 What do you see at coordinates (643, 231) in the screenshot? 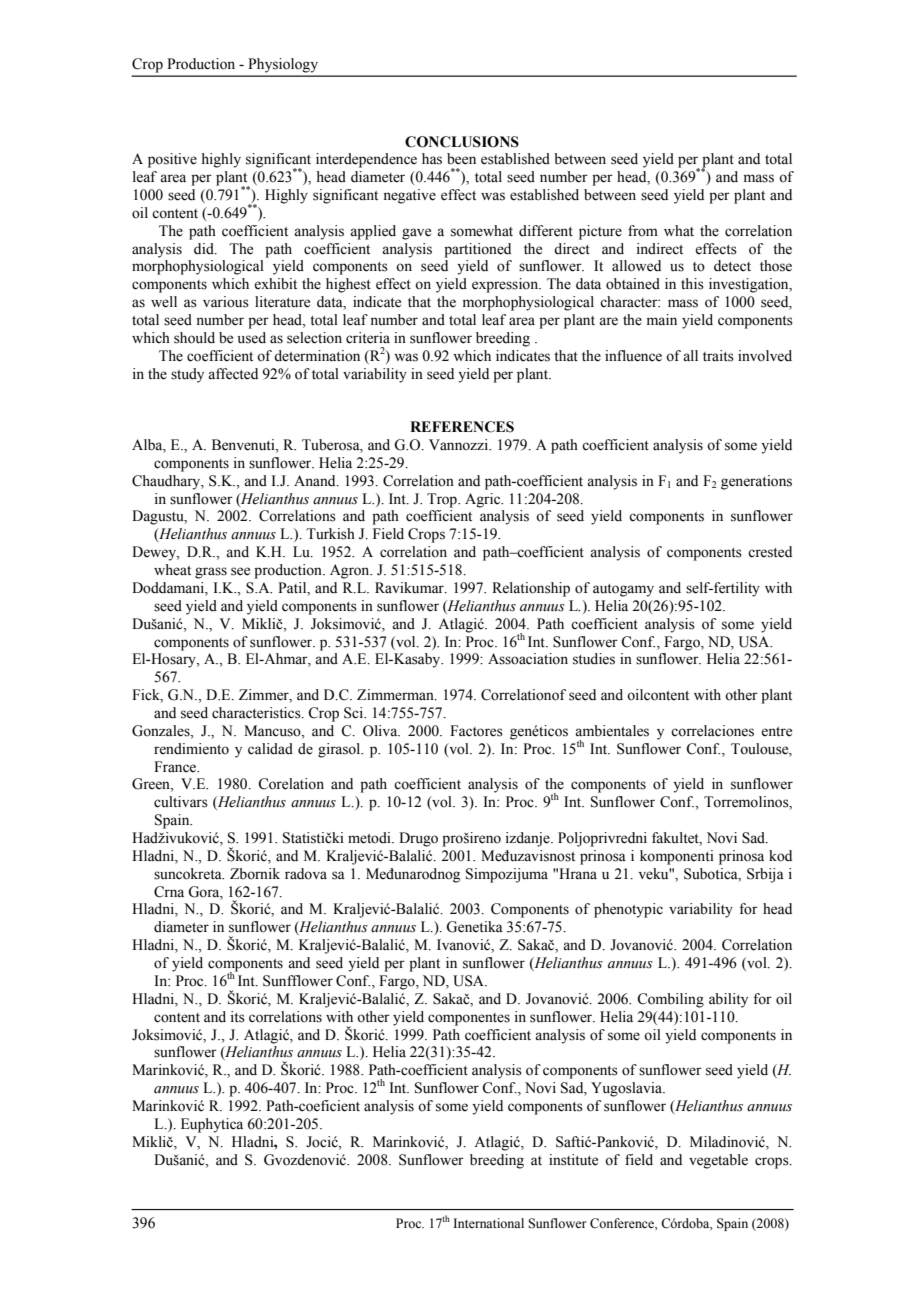
I see `from` at bounding box center [643, 231].
